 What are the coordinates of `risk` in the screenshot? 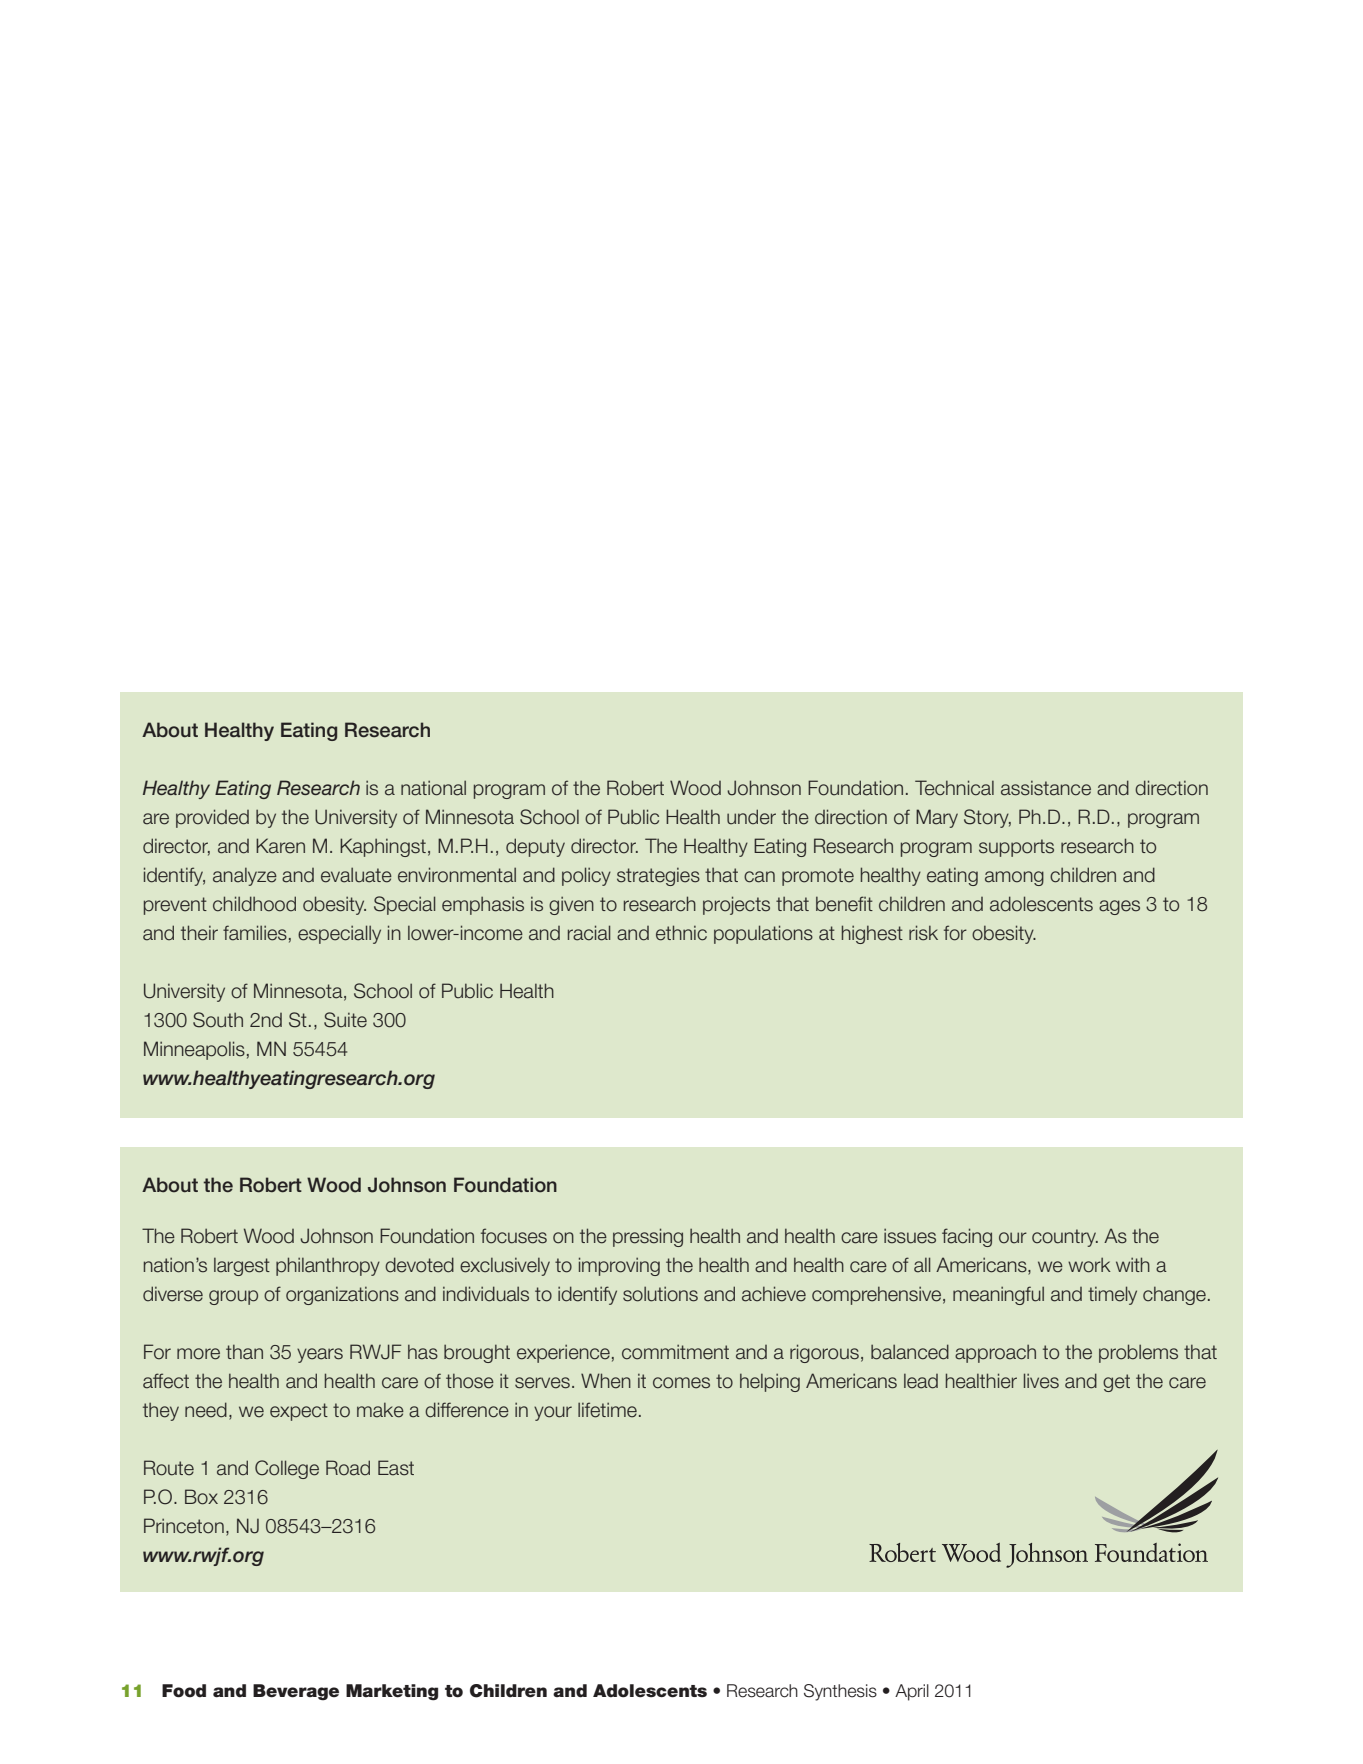 It's located at (923, 933).
